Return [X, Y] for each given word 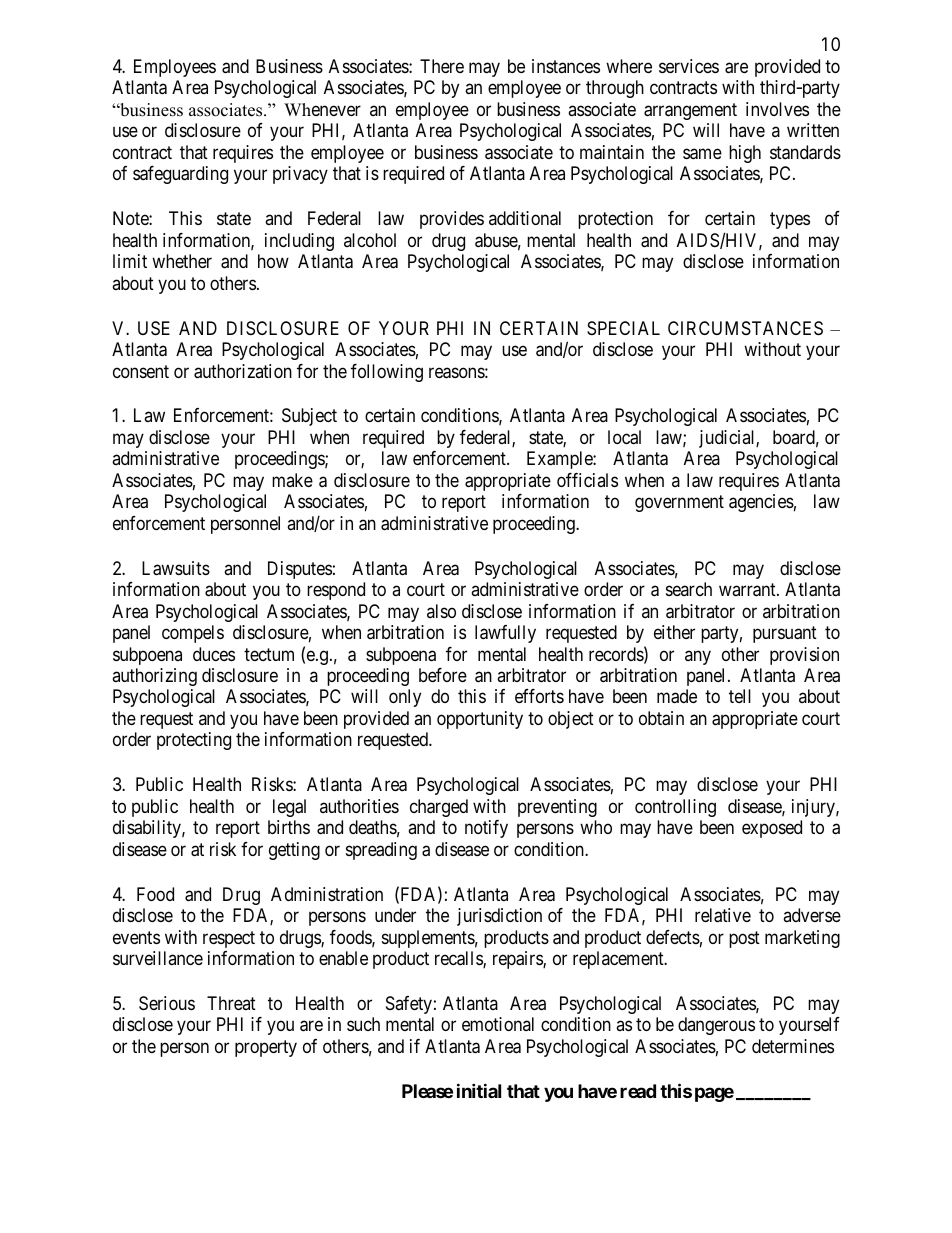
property [266, 1048]
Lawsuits [176, 568]
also [441, 611]
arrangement [690, 111]
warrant [748, 590]
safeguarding [180, 175]
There [442, 66]
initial [479, 1090]
